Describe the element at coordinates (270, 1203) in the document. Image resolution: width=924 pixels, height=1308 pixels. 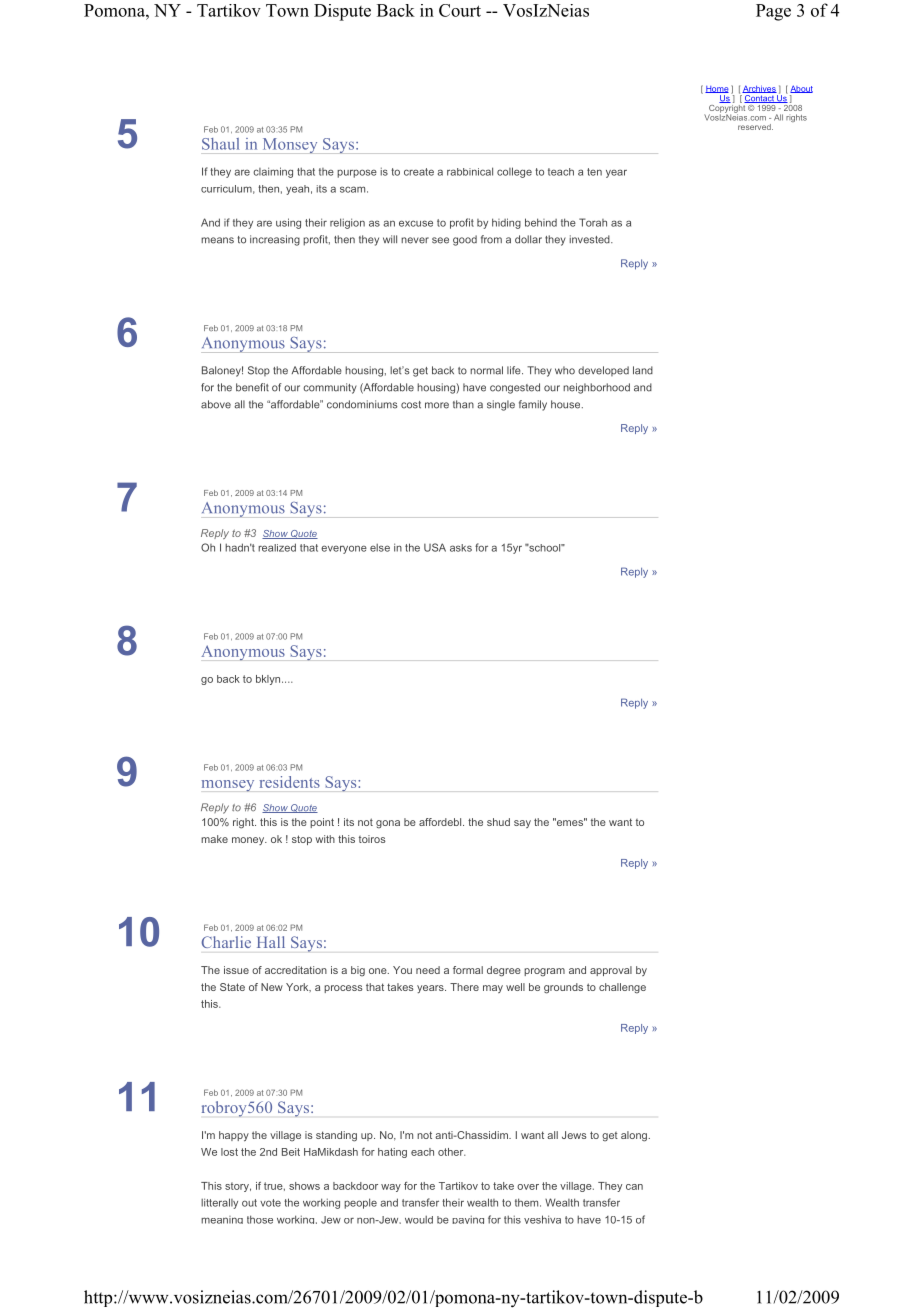
I see `vote` at that location.
